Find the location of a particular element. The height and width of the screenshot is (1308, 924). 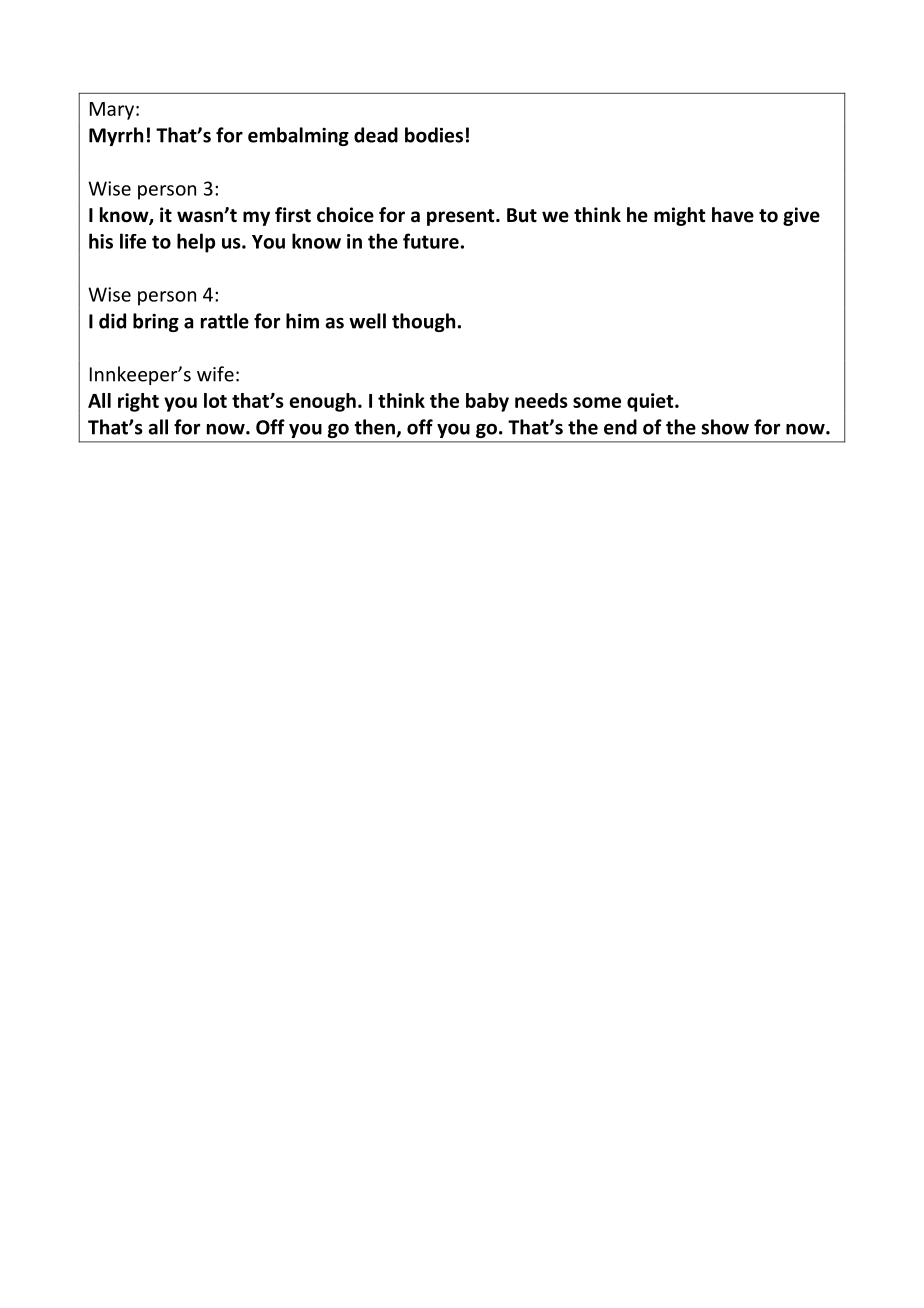

future is located at coordinates (431, 241).
